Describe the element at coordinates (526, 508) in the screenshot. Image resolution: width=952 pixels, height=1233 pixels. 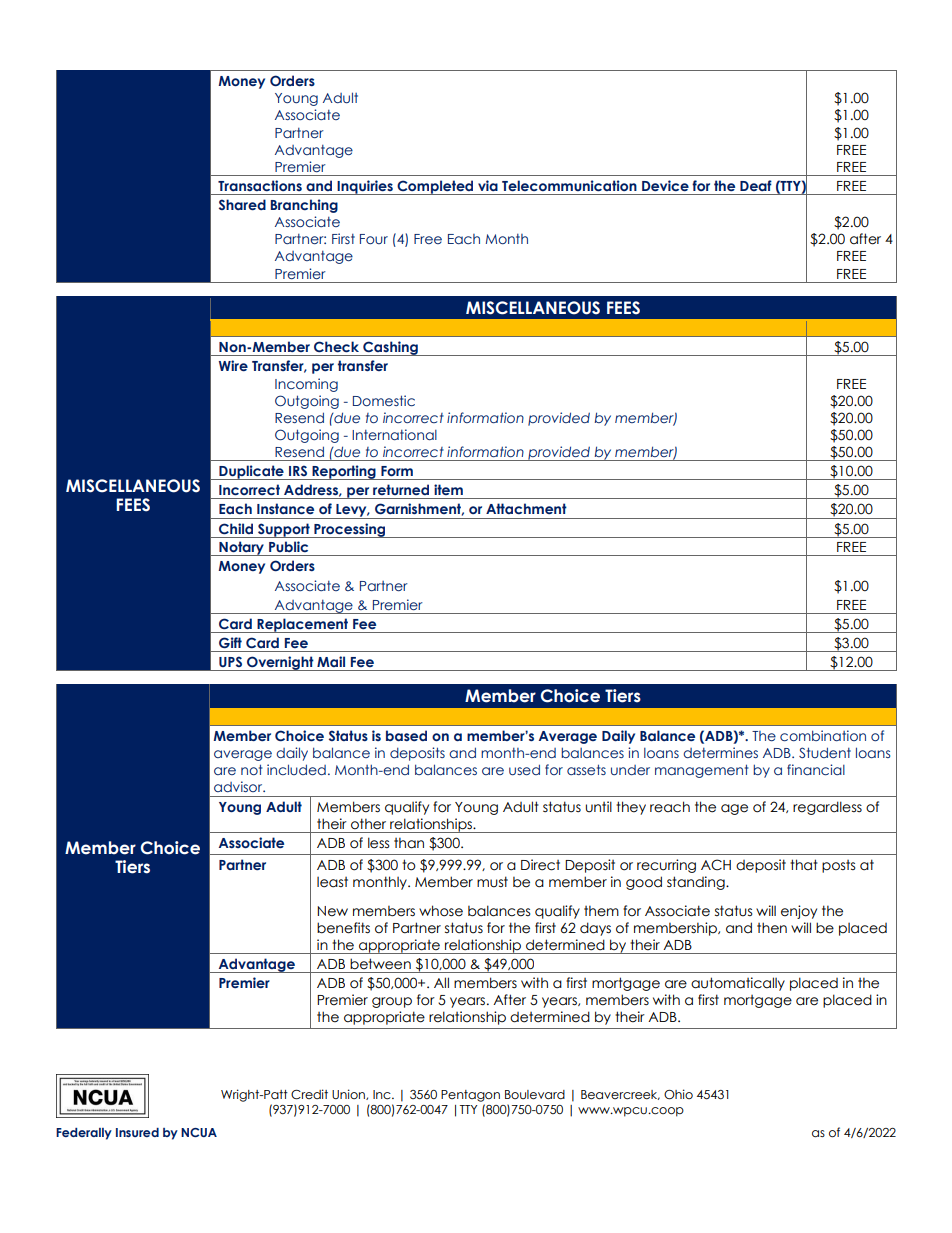
I see `Attachment` at that location.
